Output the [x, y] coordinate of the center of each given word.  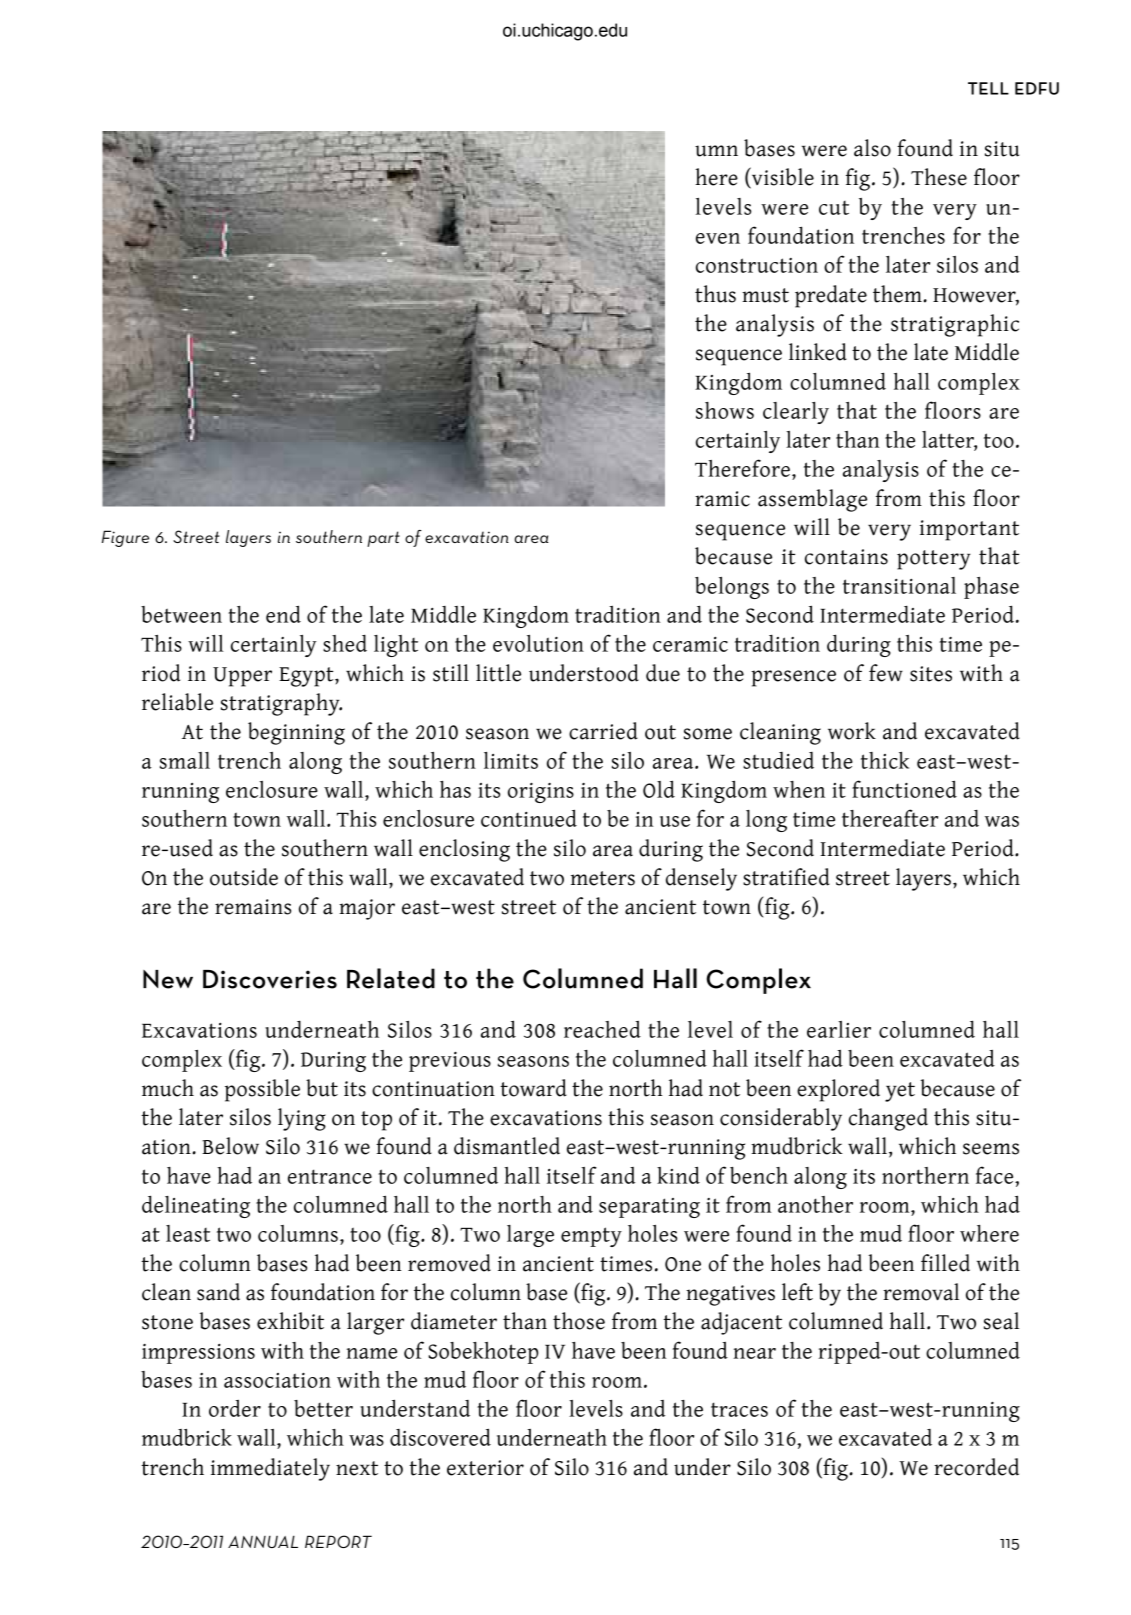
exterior [485, 1468]
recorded [976, 1467]
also [872, 148]
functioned [904, 789]
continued [529, 818]
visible [782, 177]
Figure [125, 538]
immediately [270, 1469]
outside [244, 877]
